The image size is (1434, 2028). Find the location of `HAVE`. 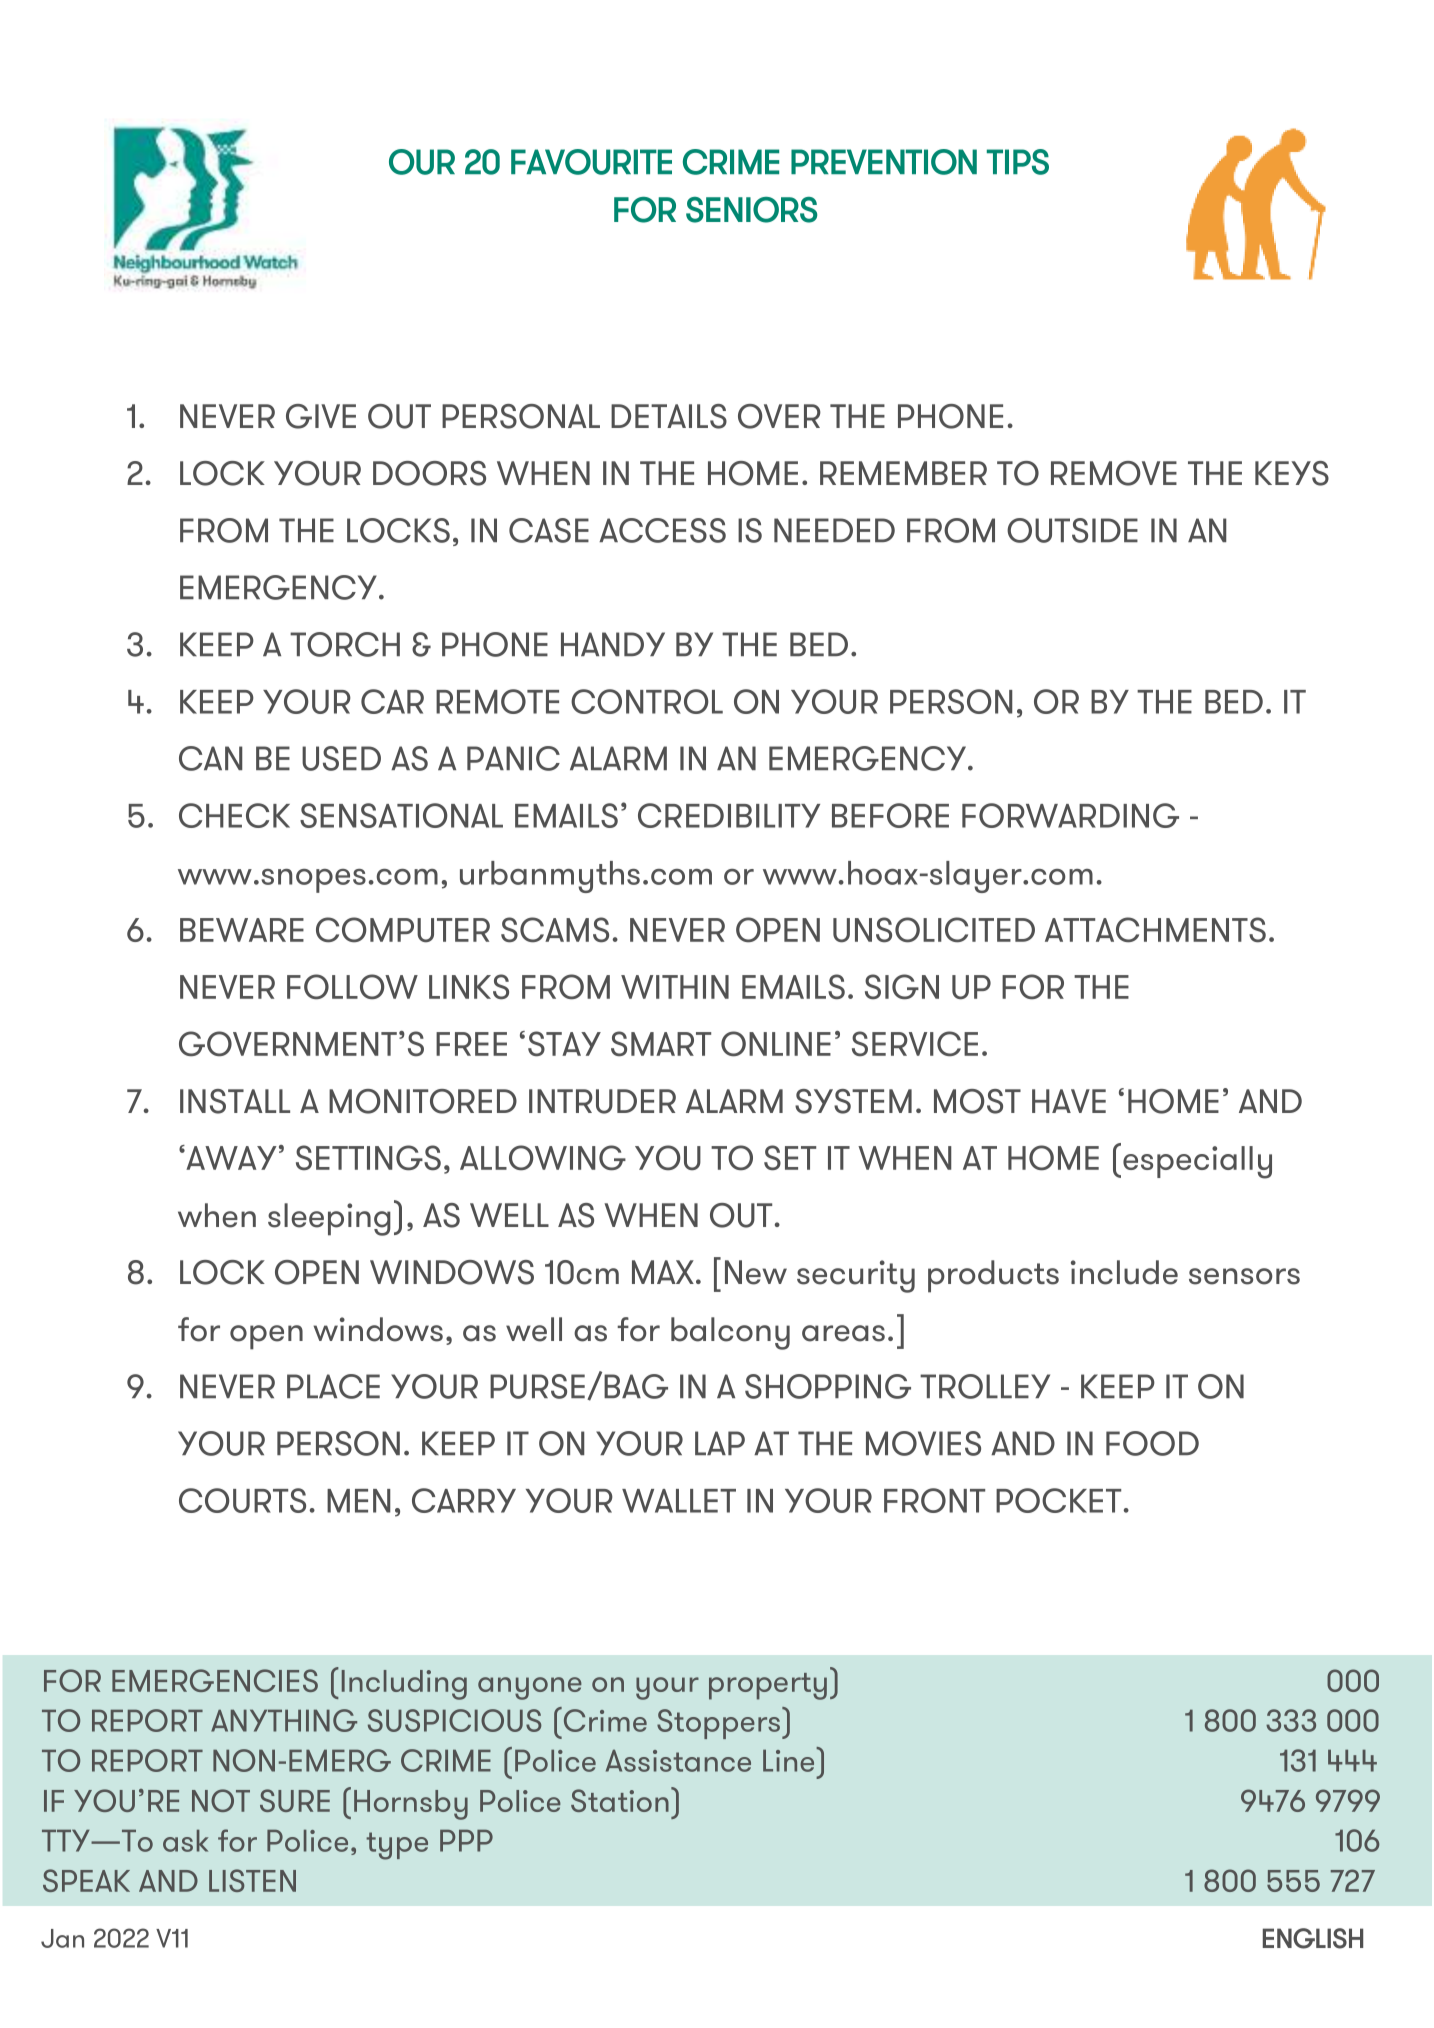

HAVE is located at coordinates (1069, 1101).
